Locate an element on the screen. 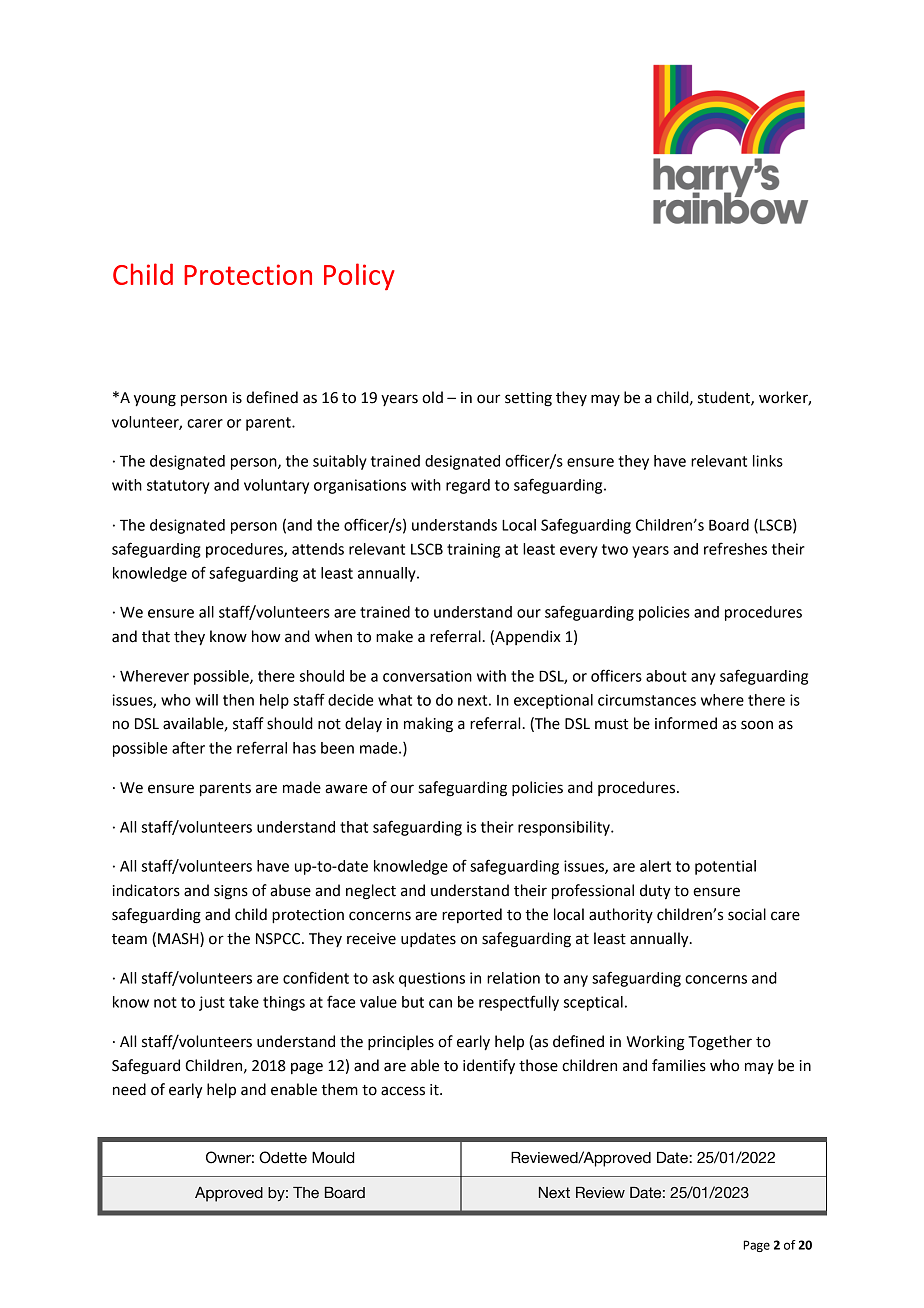  reported is located at coordinates (472, 915).
